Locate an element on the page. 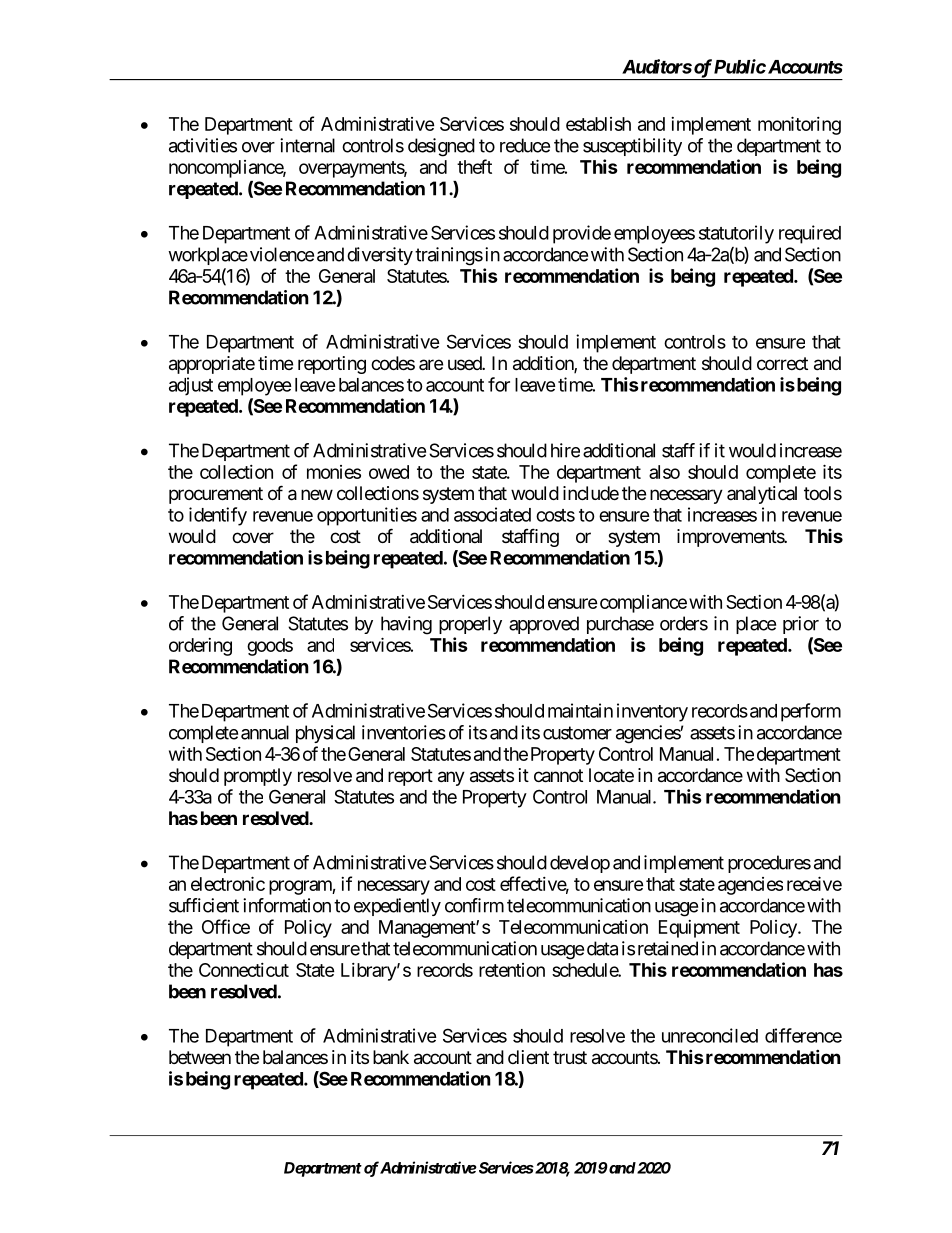 The image size is (952, 1233). ordering is located at coordinates (200, 647).
